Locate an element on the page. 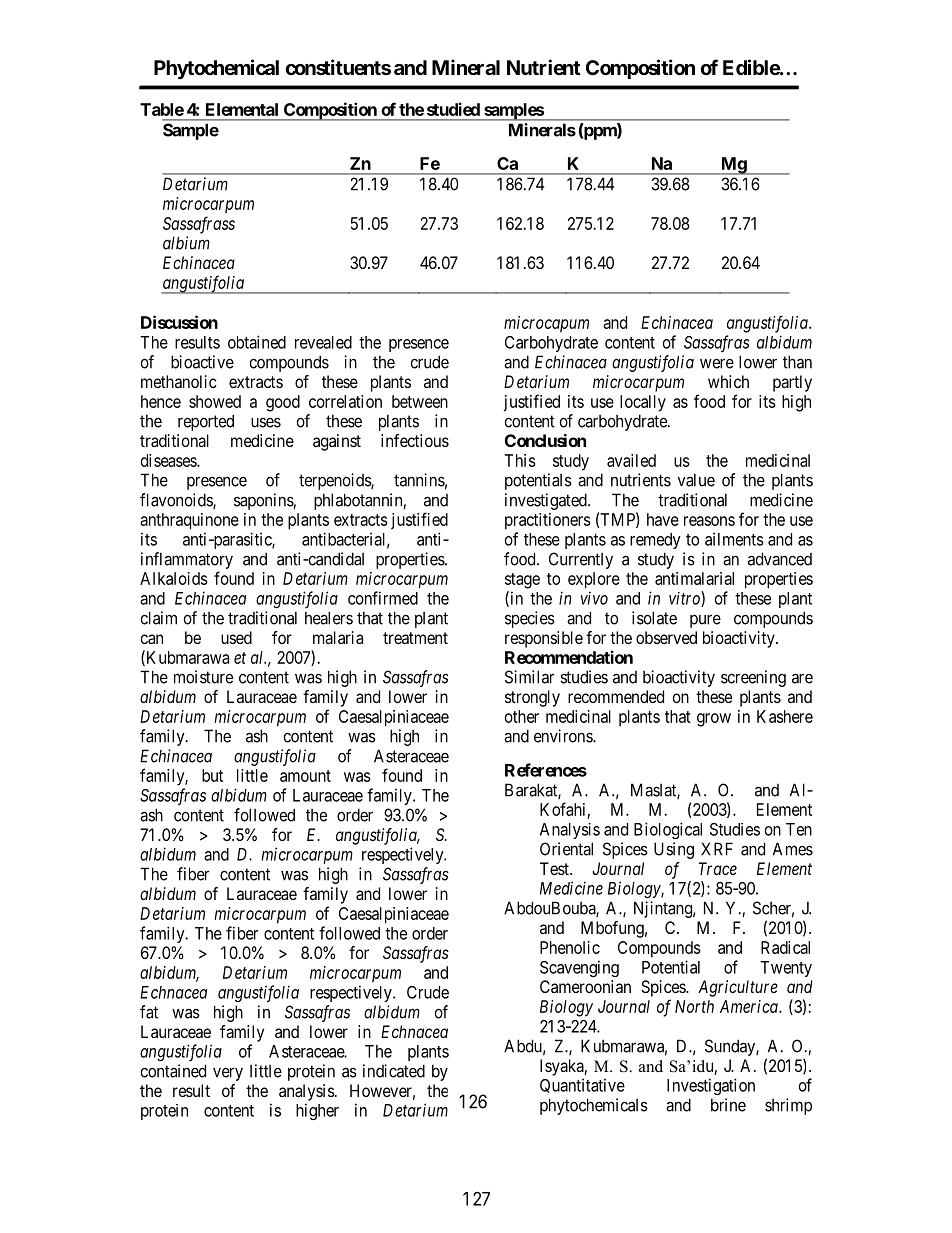 Image resolution: width=952 pixels, height=1233 pixels. but is located at coordinates (212, 775).
